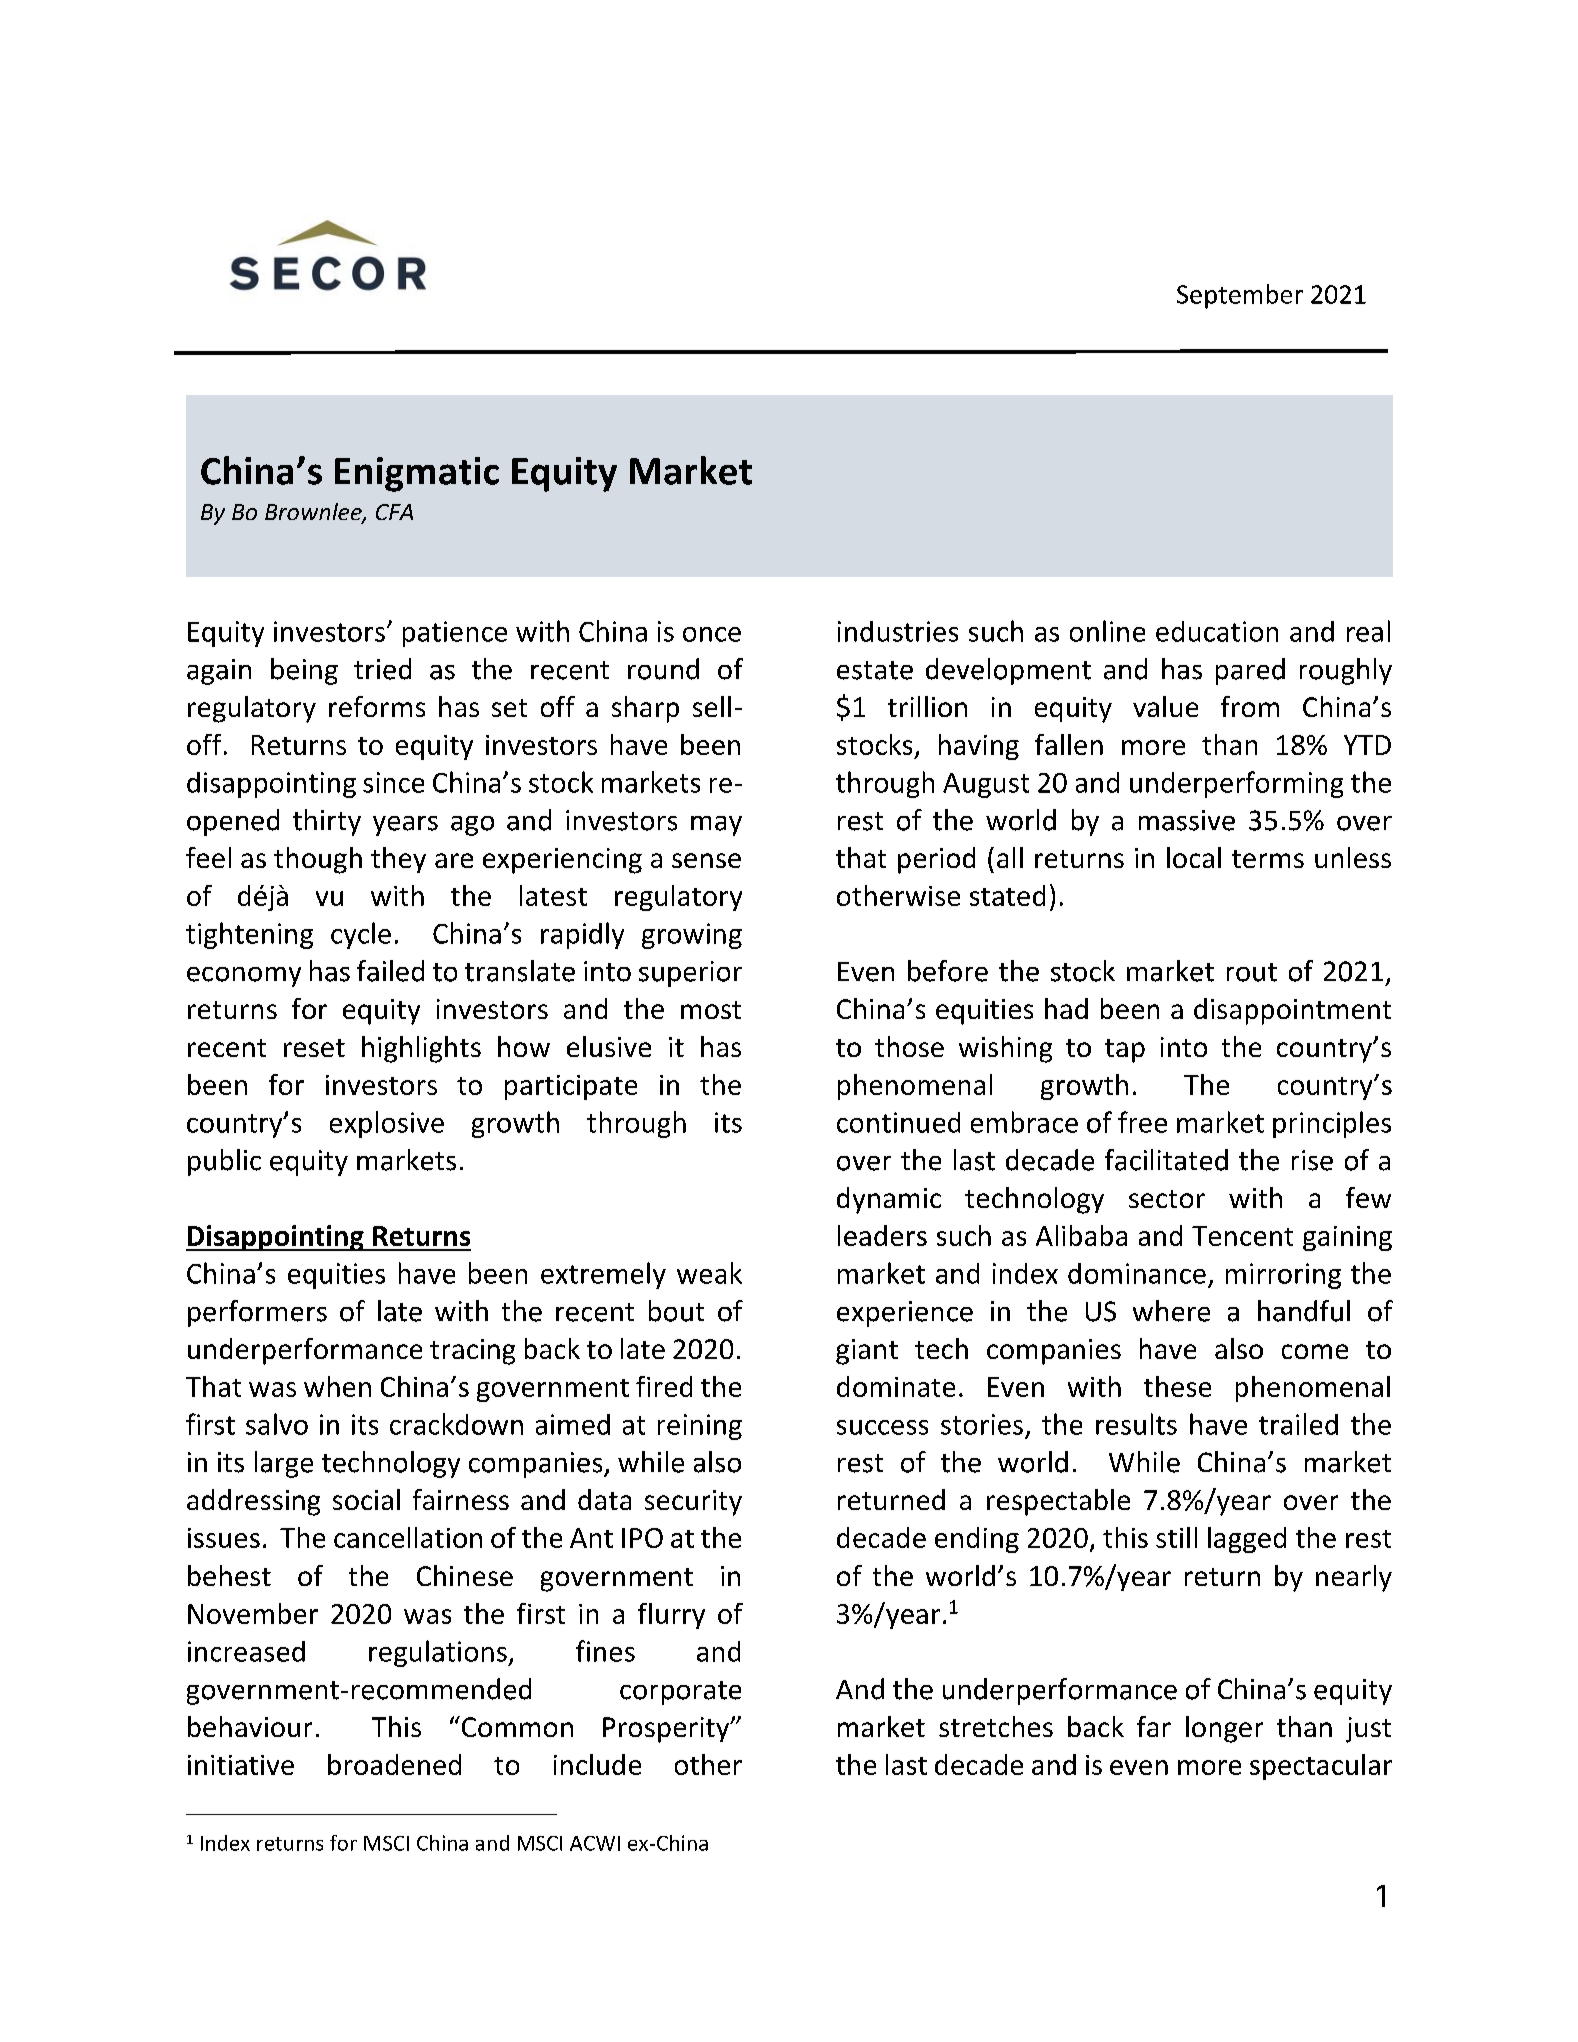  I want to click on these, so click(1177, 1386).
